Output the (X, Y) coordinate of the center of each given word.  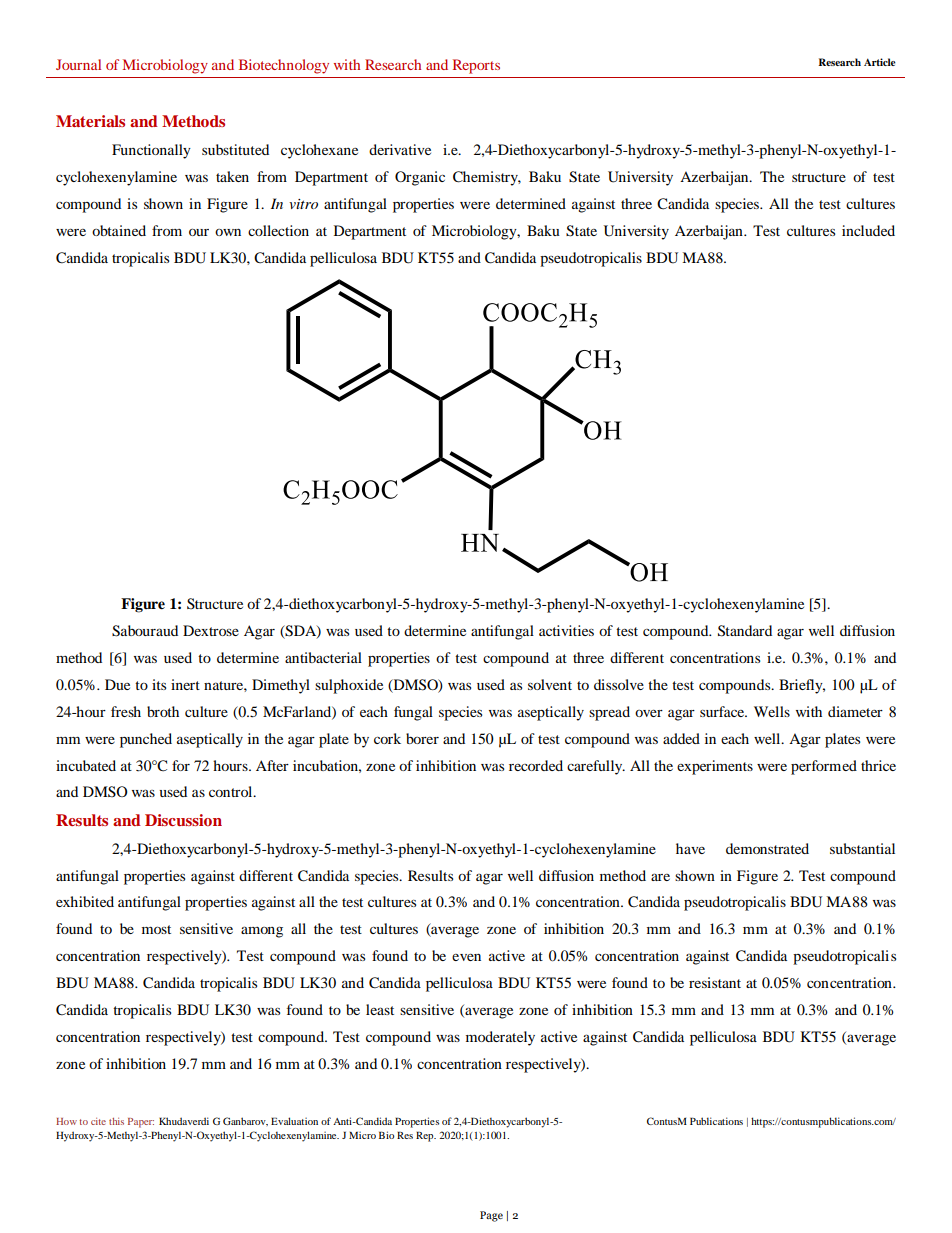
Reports (476, 66)
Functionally (151, 151)
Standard (745, 631)
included (868, 230)
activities (566, 630)
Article (880, 62)
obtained (119, 230)
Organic (420, 178)
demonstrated (767, 848)
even (466, 957)
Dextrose (211, 630)
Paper (141, 1123)
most (156, 929)
